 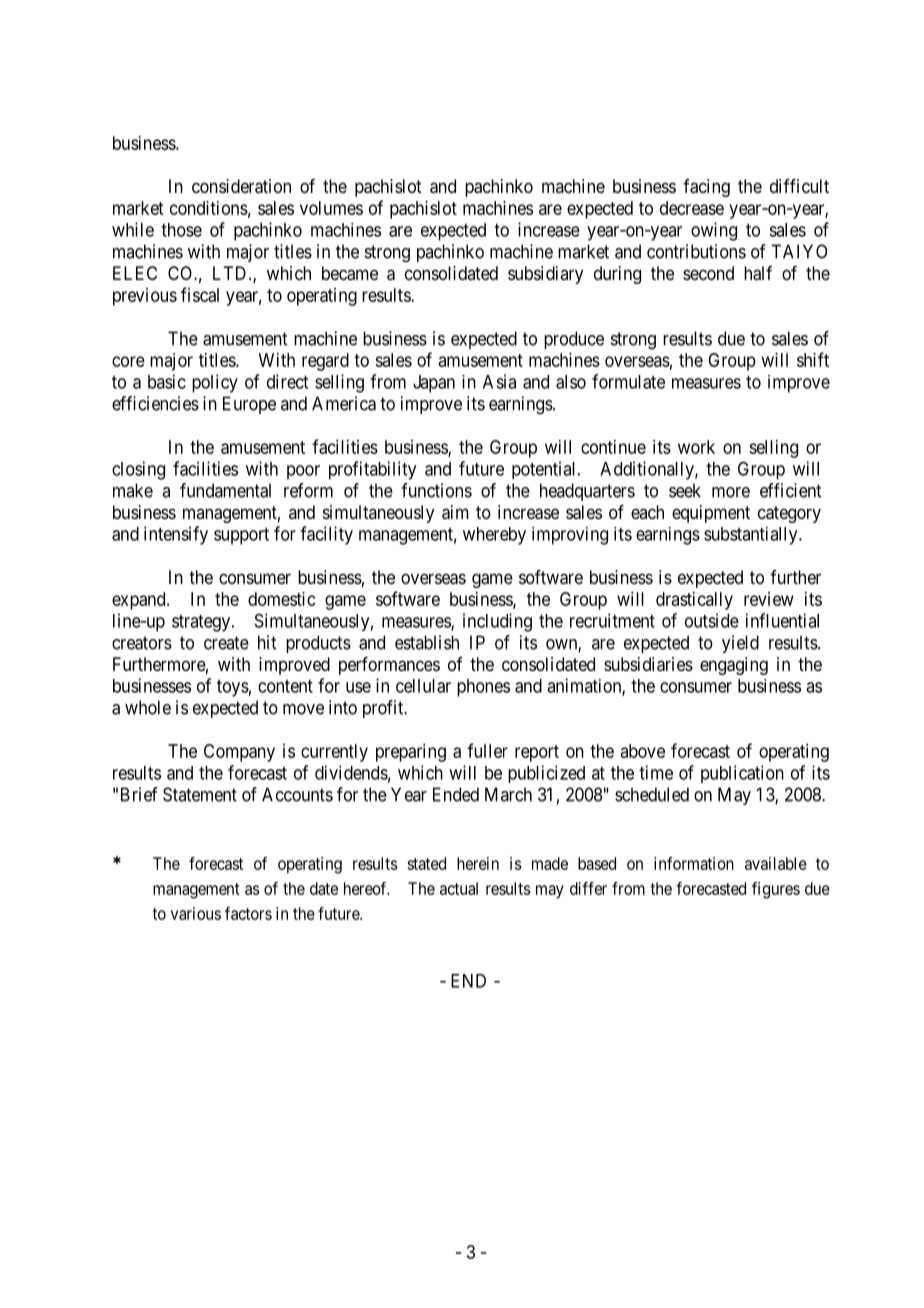 I want to click on volumes, so click(x=331, y=208).
